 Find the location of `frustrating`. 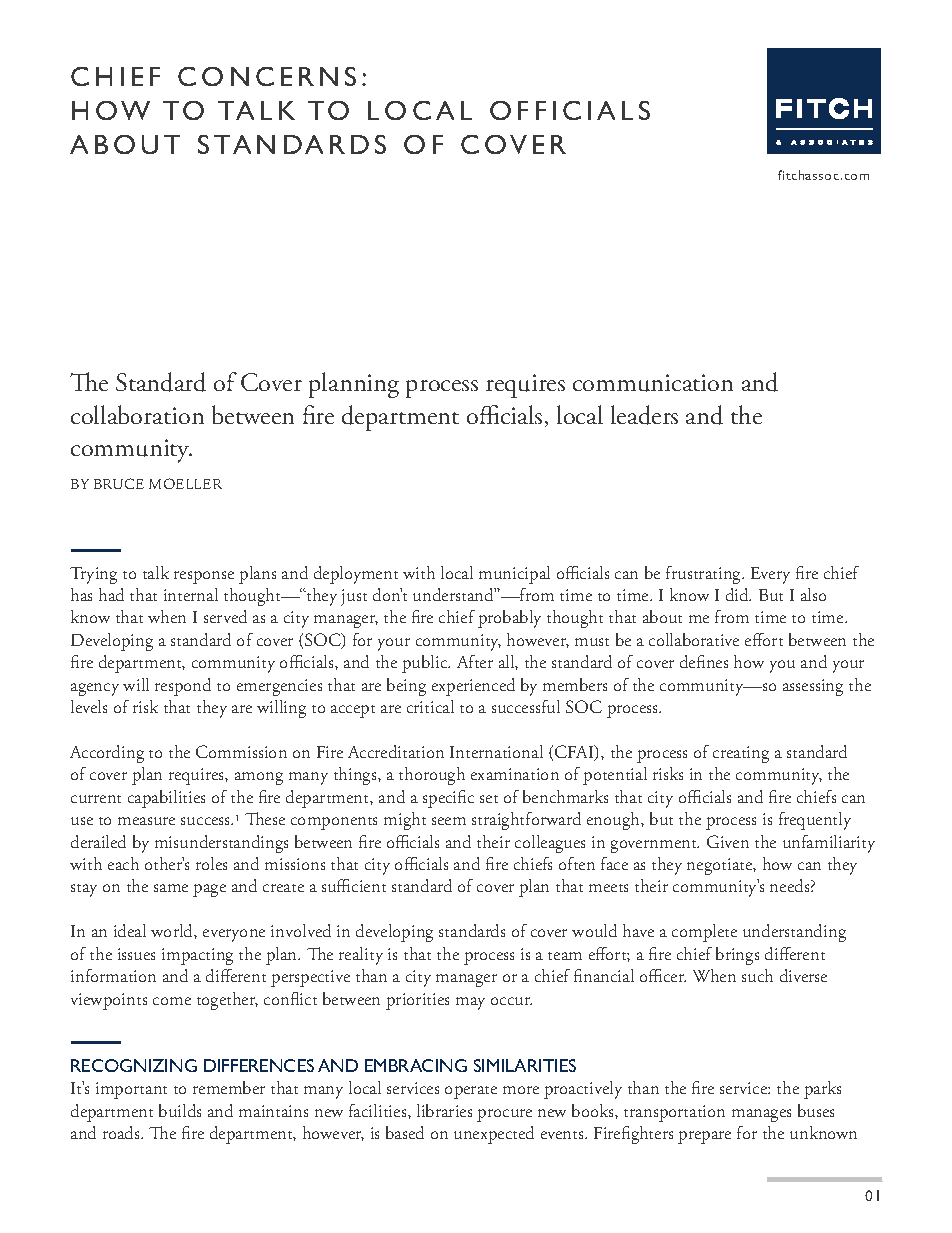

frustrating is located at coordinates (705, 575).
